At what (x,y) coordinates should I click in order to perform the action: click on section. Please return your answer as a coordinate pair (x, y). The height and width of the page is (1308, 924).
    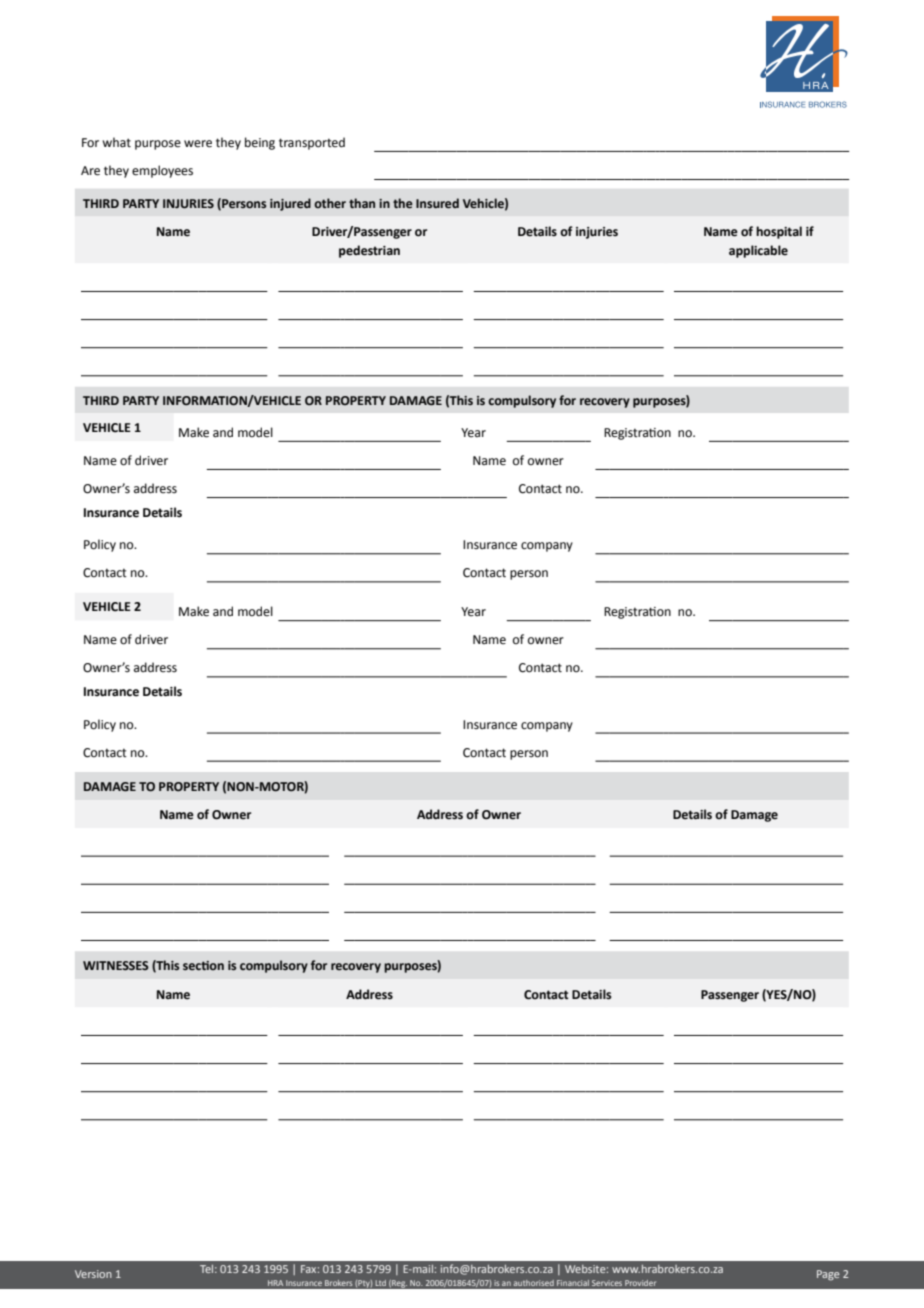
    Looking at the image, I should click on (203, 966).
